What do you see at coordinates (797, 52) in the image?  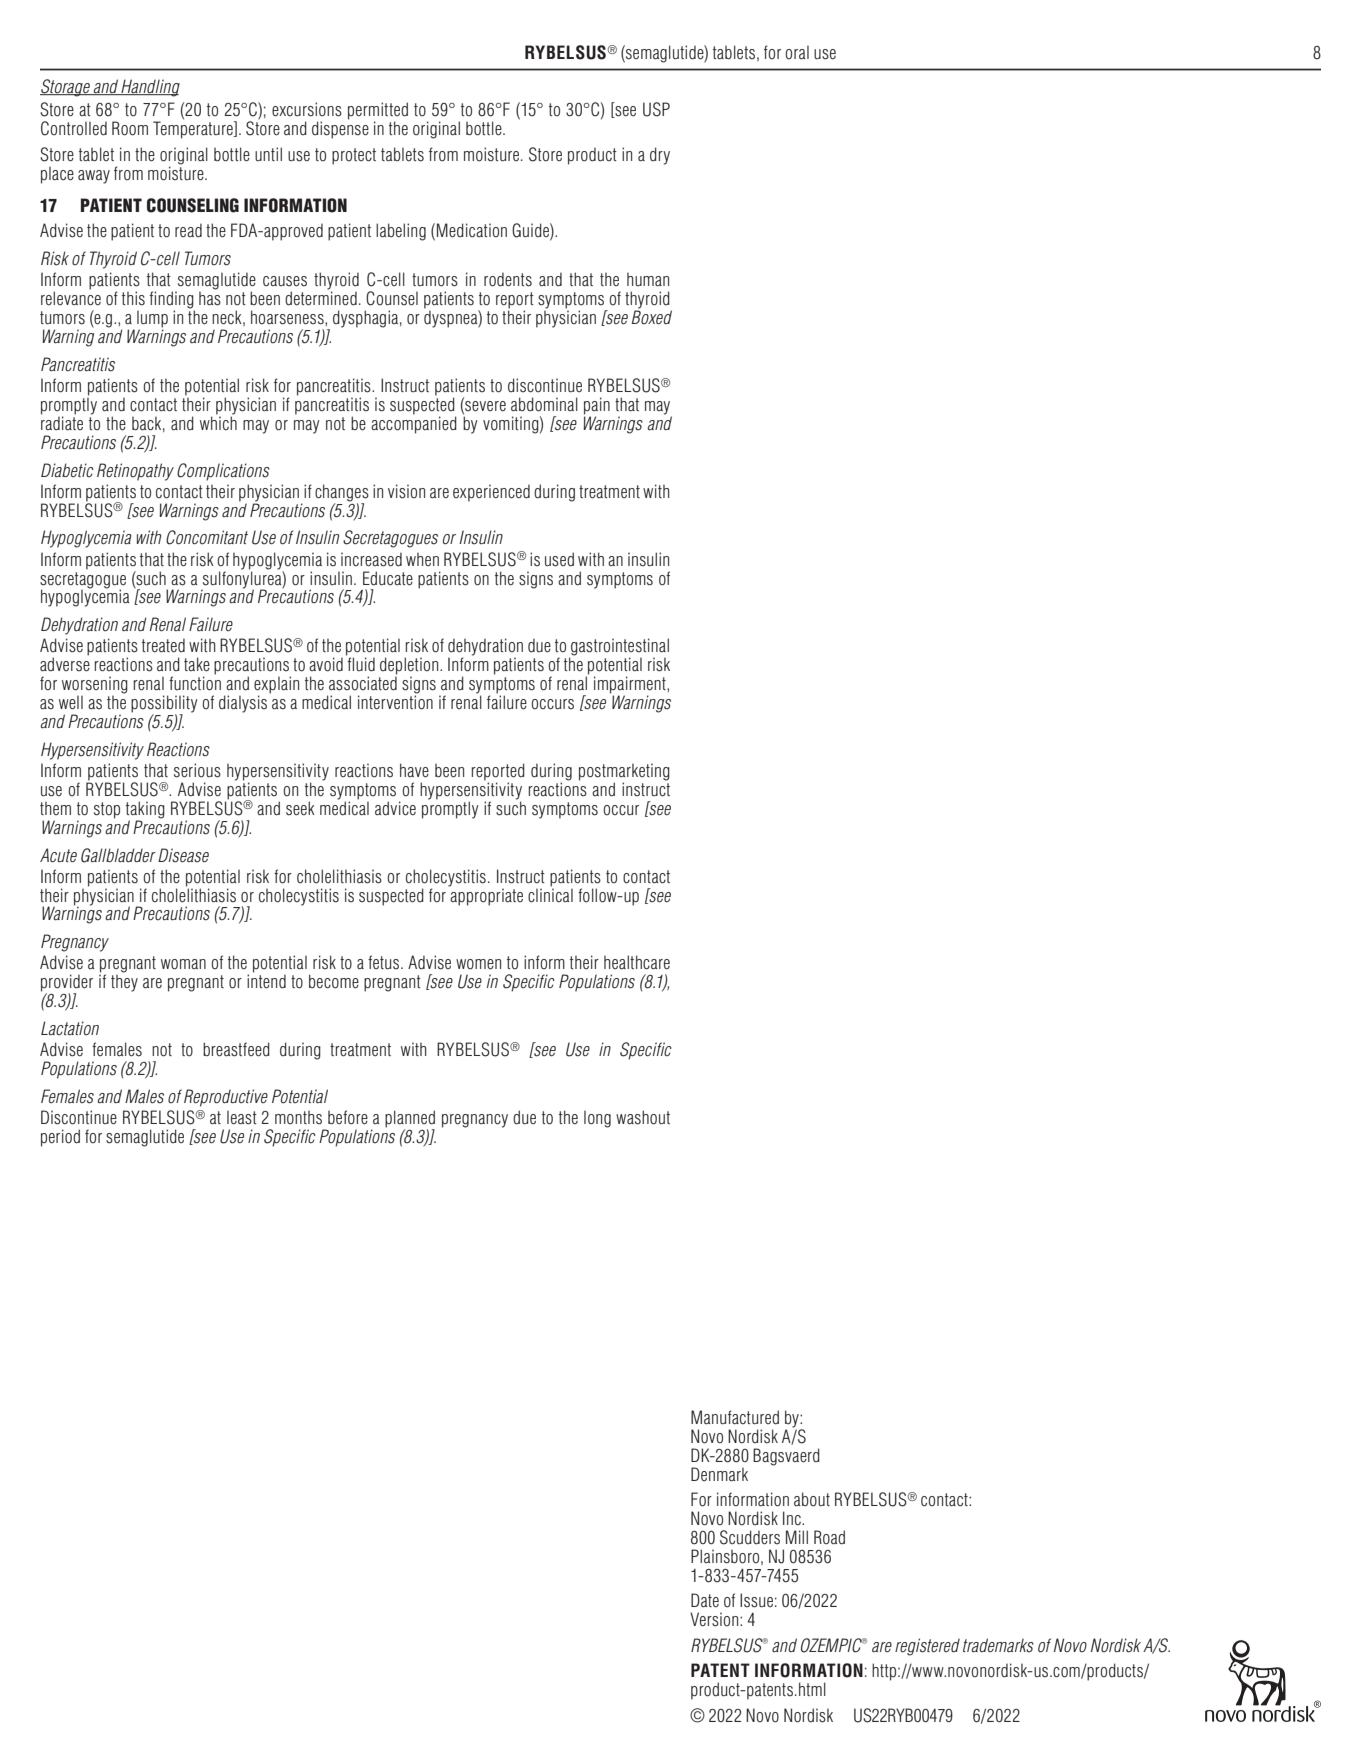 I see `oral` at bounding box center [797, 52].
